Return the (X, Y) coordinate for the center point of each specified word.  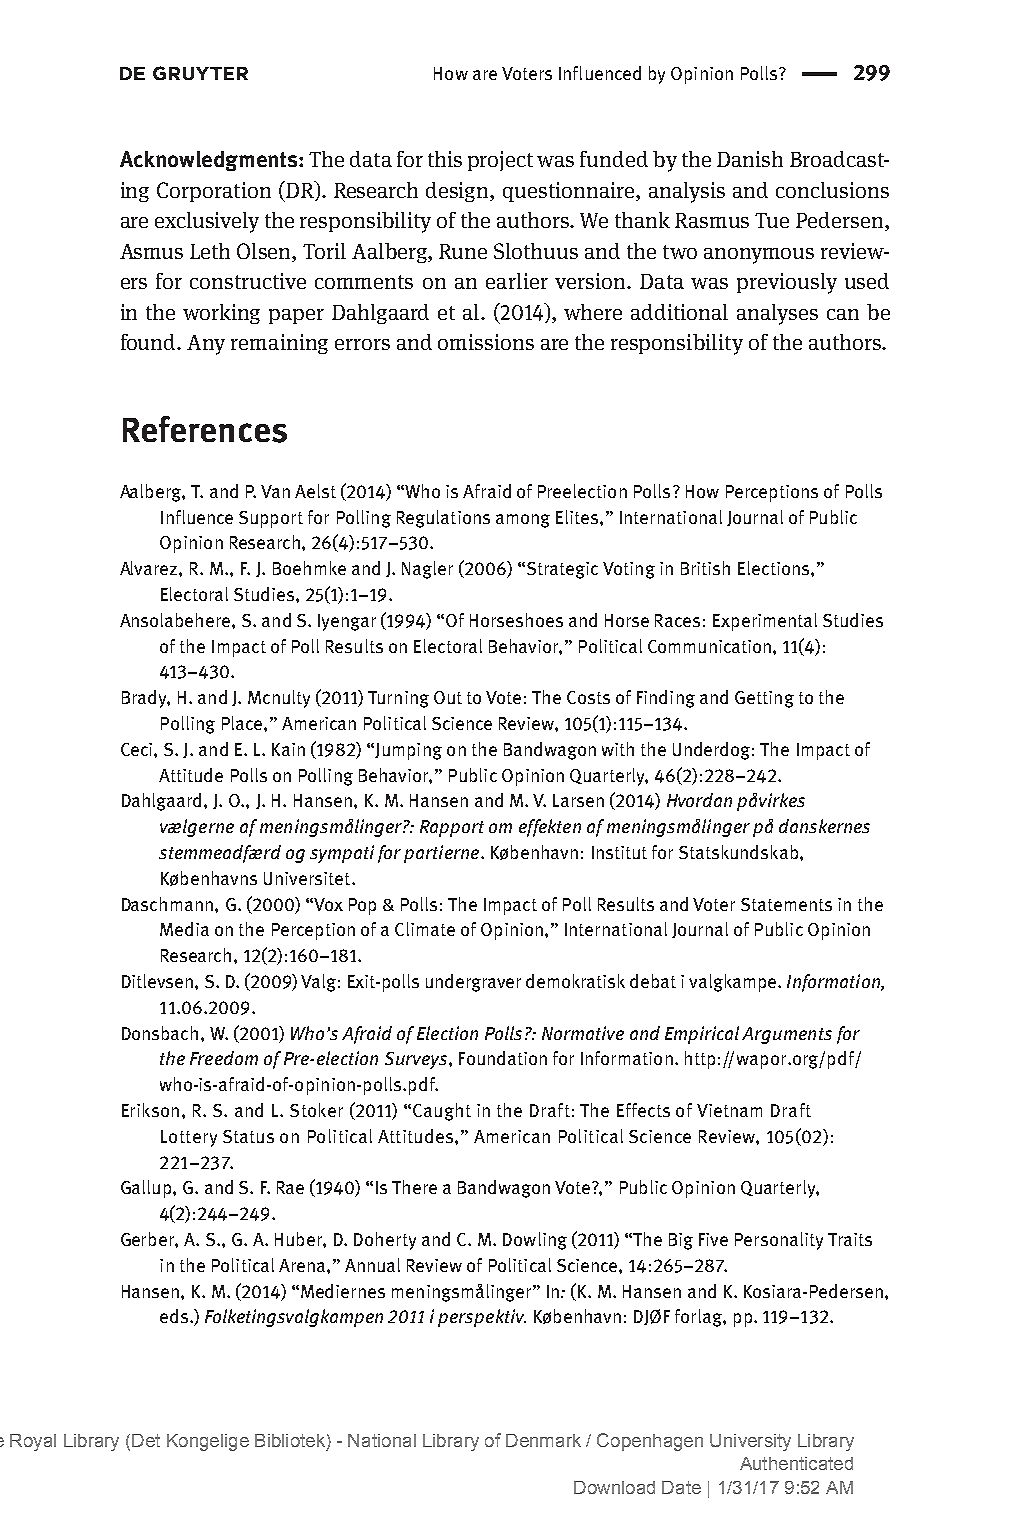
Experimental (765, 622)
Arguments (787, 1035)
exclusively (207, 222)
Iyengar (347, 622)
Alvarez (150, 568)
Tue (772, 220)
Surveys (417, 1060)
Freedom (224, 1058)
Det (146, 1440)
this (445, 159)
